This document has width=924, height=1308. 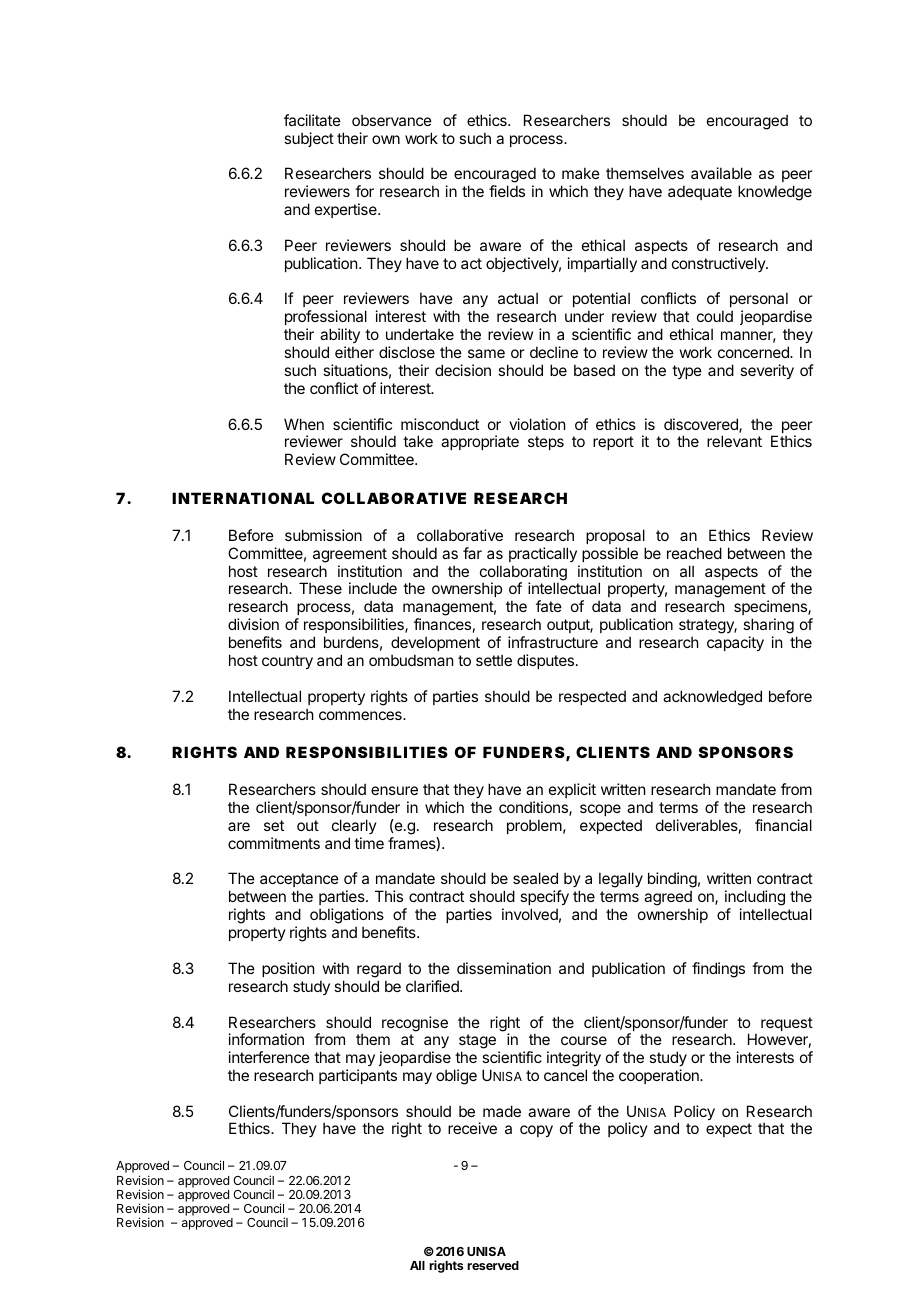 What do you see at coordinates (358, 1076) in the document?
I see `participants` at bounding box center [358, 1076].
